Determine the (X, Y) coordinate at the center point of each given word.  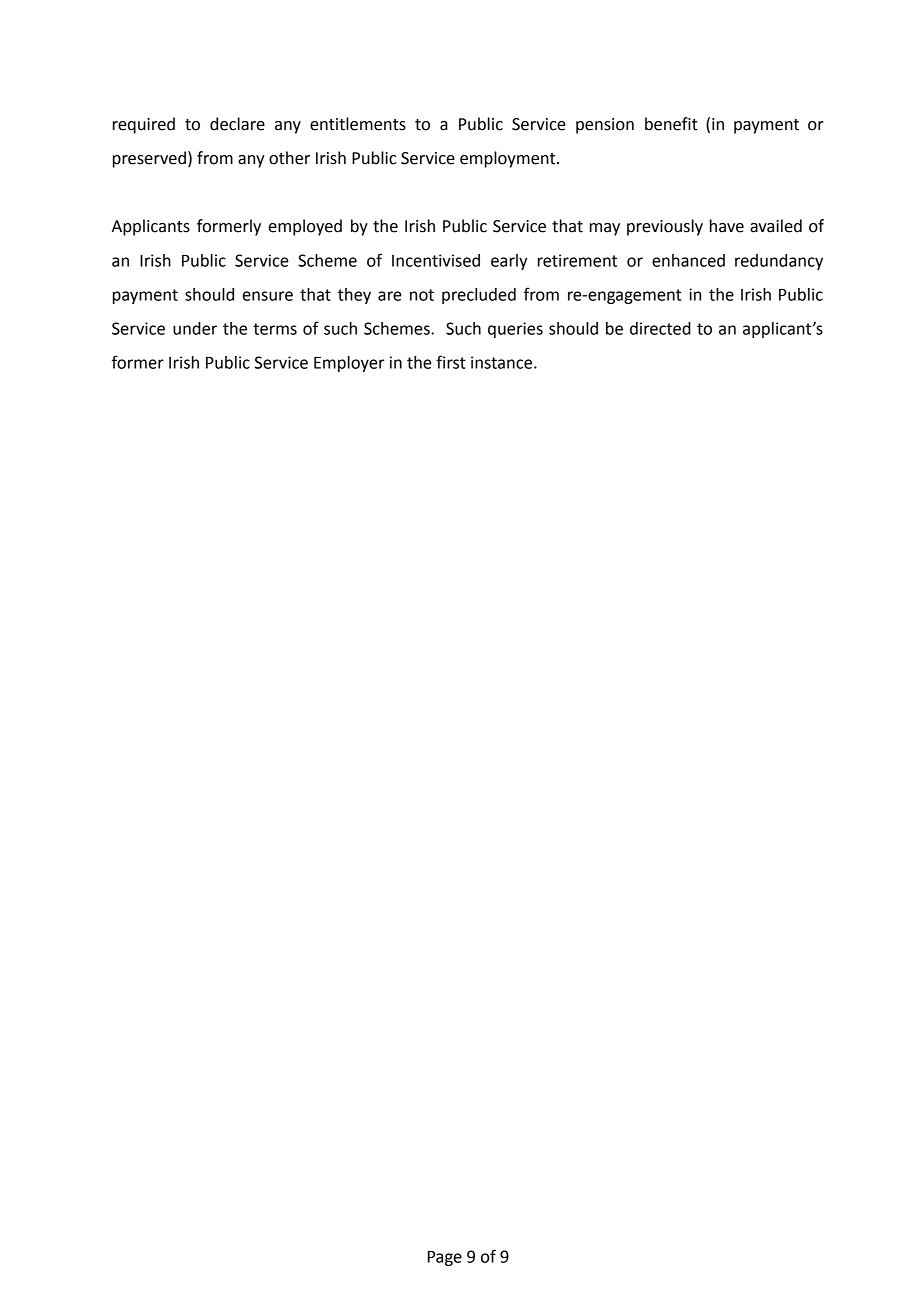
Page (445, 1258)
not (422, 295)
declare (237, 124)
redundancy (779, 262)
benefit (671, 124)
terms (275, 329)
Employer (349, 364)
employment (509, 159)
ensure (268, 296)
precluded (479, 296)
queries (515, 330)
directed (660, 328)
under (195, 328)
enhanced (688, 260)
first (451, 362)
